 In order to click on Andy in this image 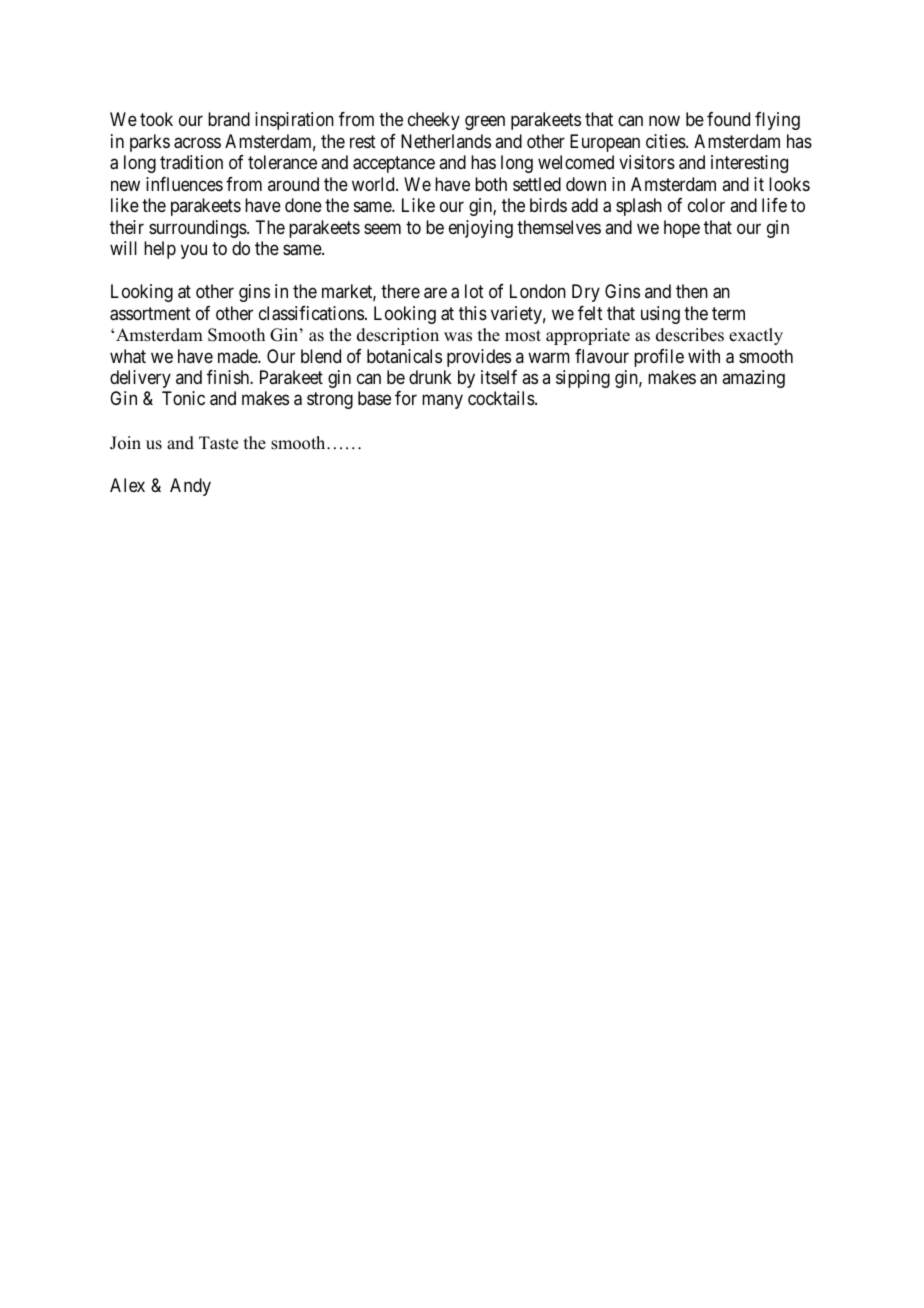, I will do `click(190, 487)`.
